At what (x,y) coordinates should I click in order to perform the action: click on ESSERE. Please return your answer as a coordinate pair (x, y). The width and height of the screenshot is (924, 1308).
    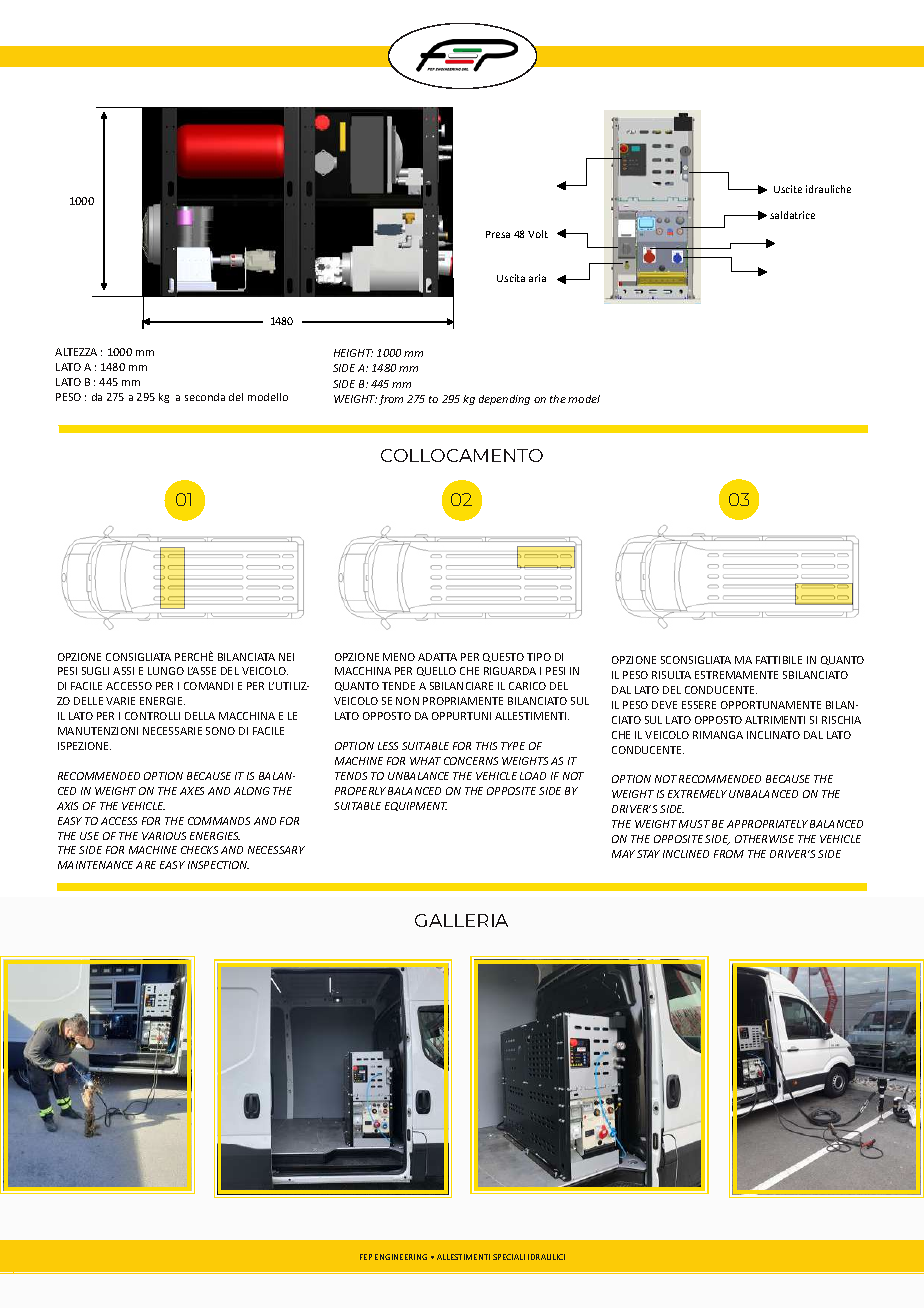
    Looking at the image, I should click on (699, 705).
